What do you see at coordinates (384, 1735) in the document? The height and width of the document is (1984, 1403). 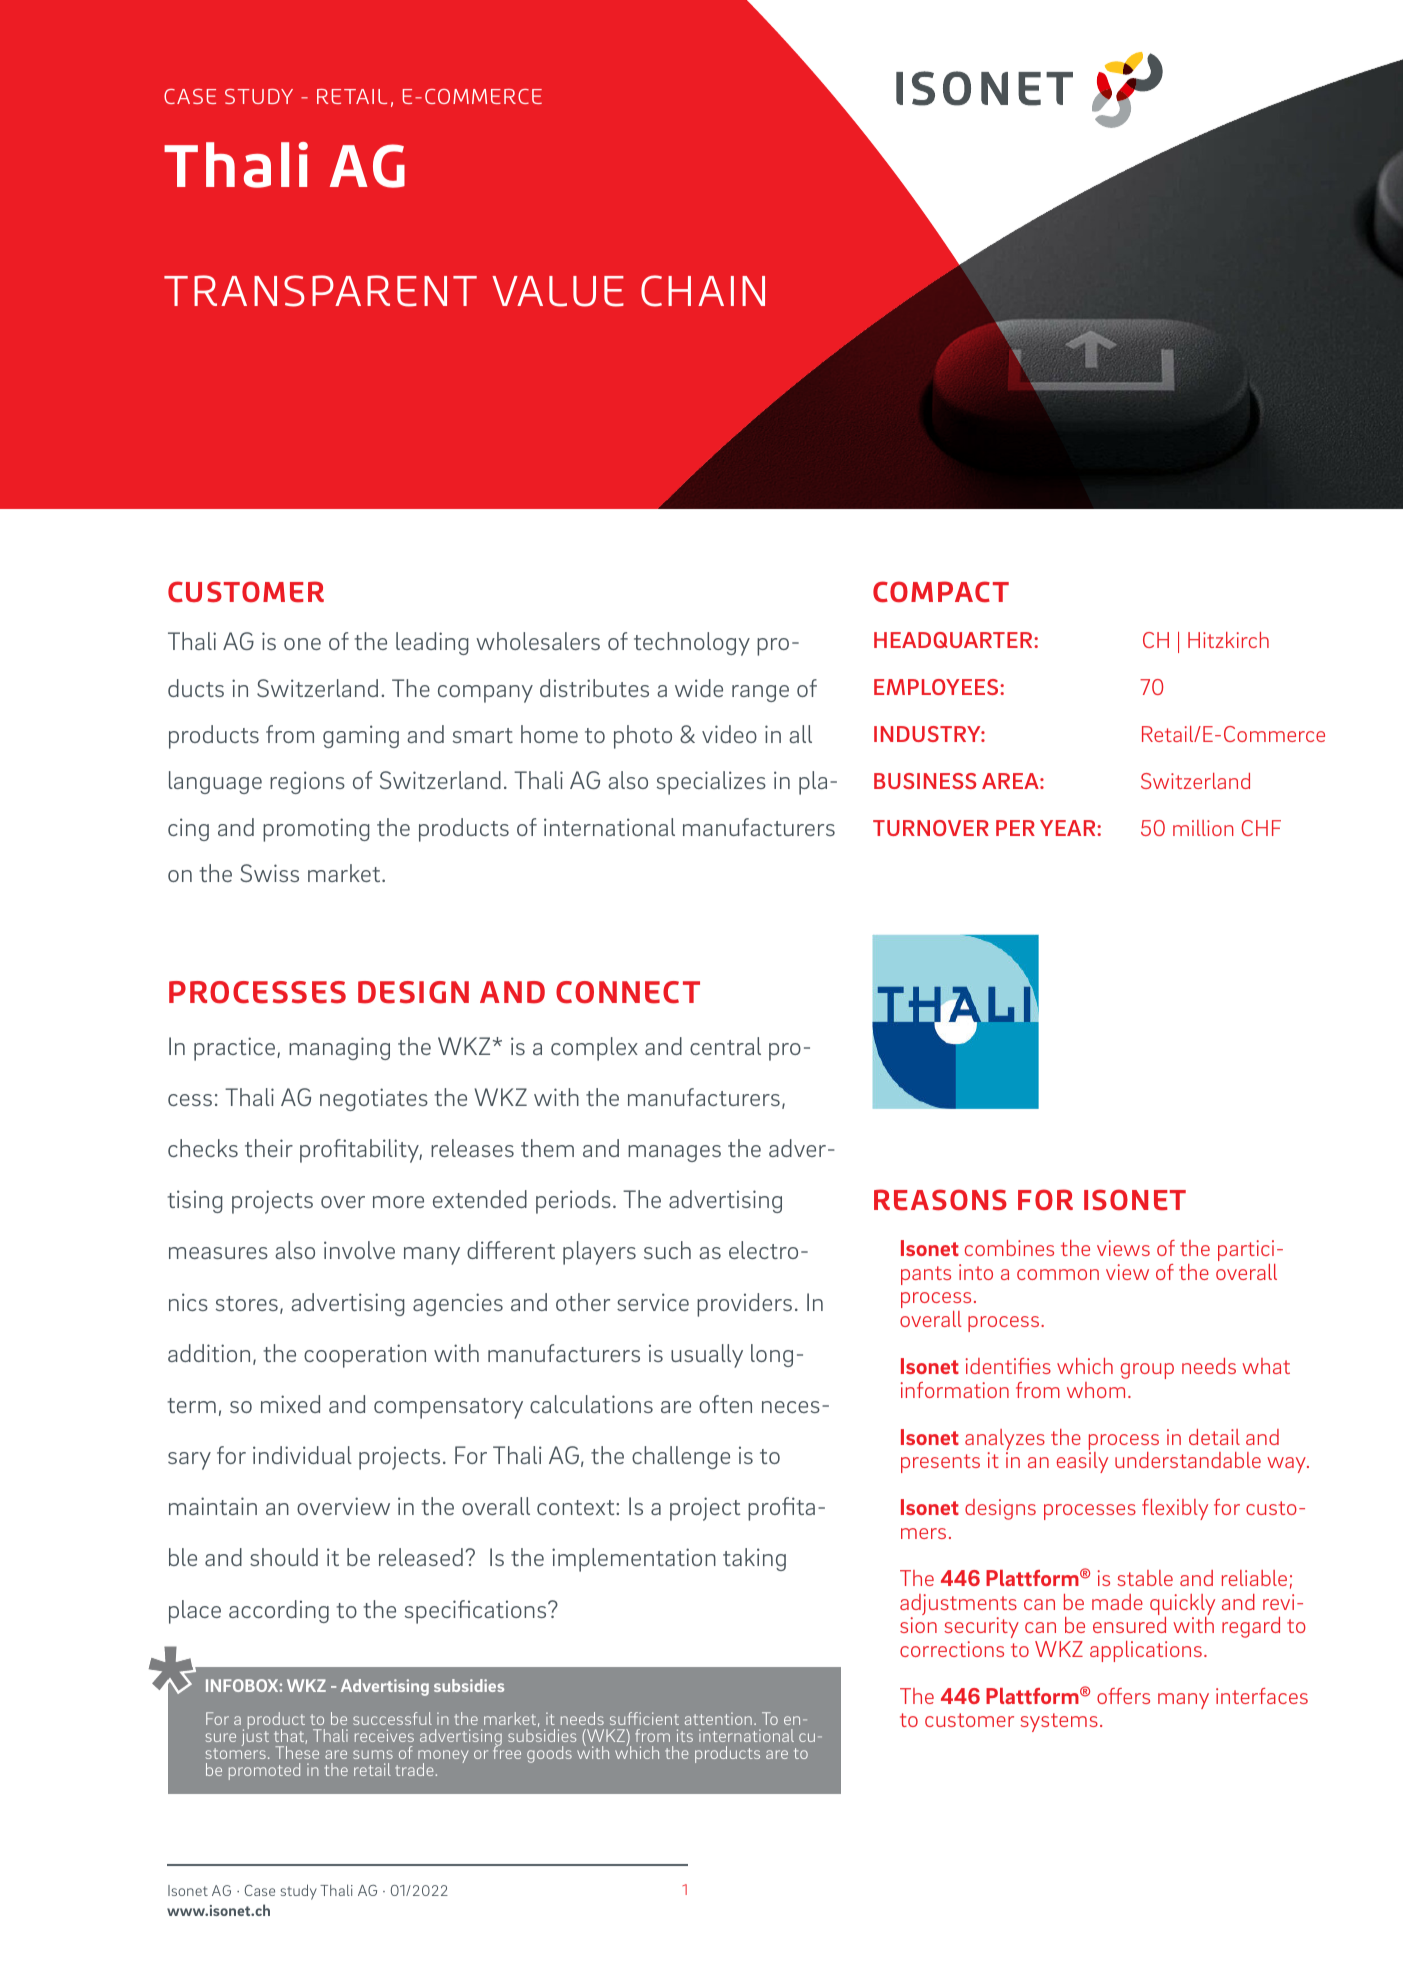 I see `receives` at bounding box center [384, 1735].
